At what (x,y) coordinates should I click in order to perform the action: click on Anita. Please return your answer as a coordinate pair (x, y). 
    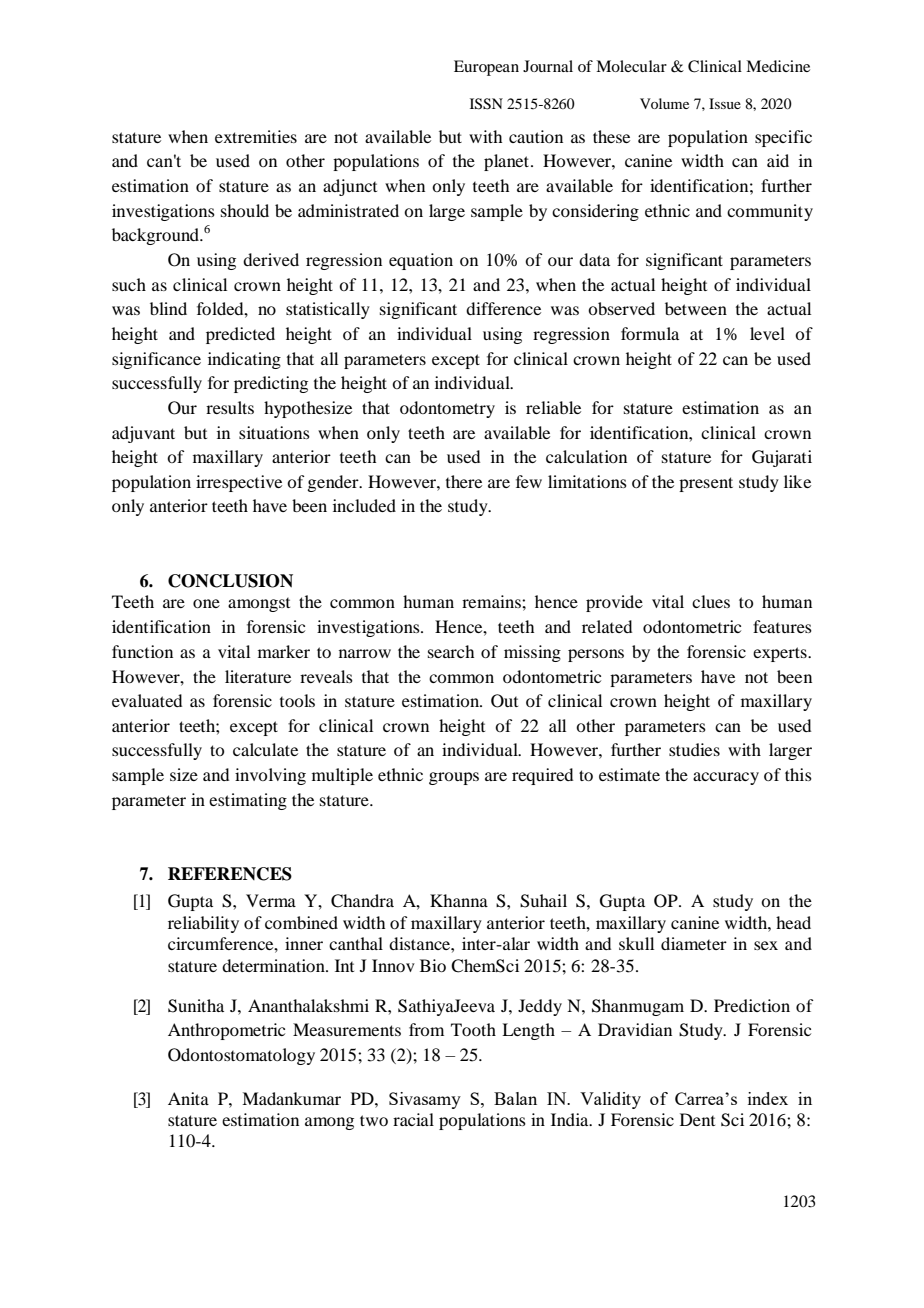
    Looking at the image, I should click on (188, 1098).
